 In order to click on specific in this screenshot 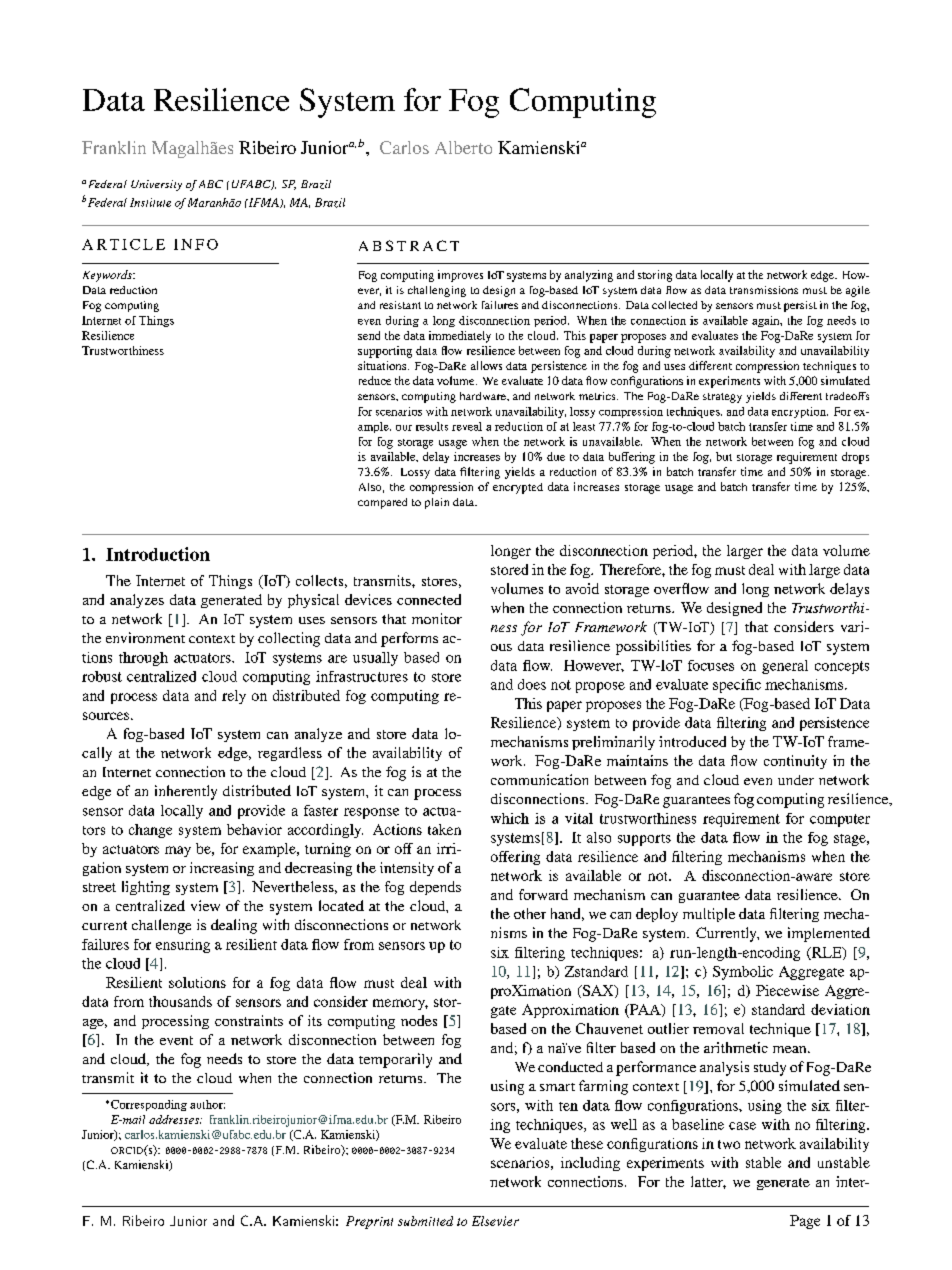, I will do `click(737, 686)`.
